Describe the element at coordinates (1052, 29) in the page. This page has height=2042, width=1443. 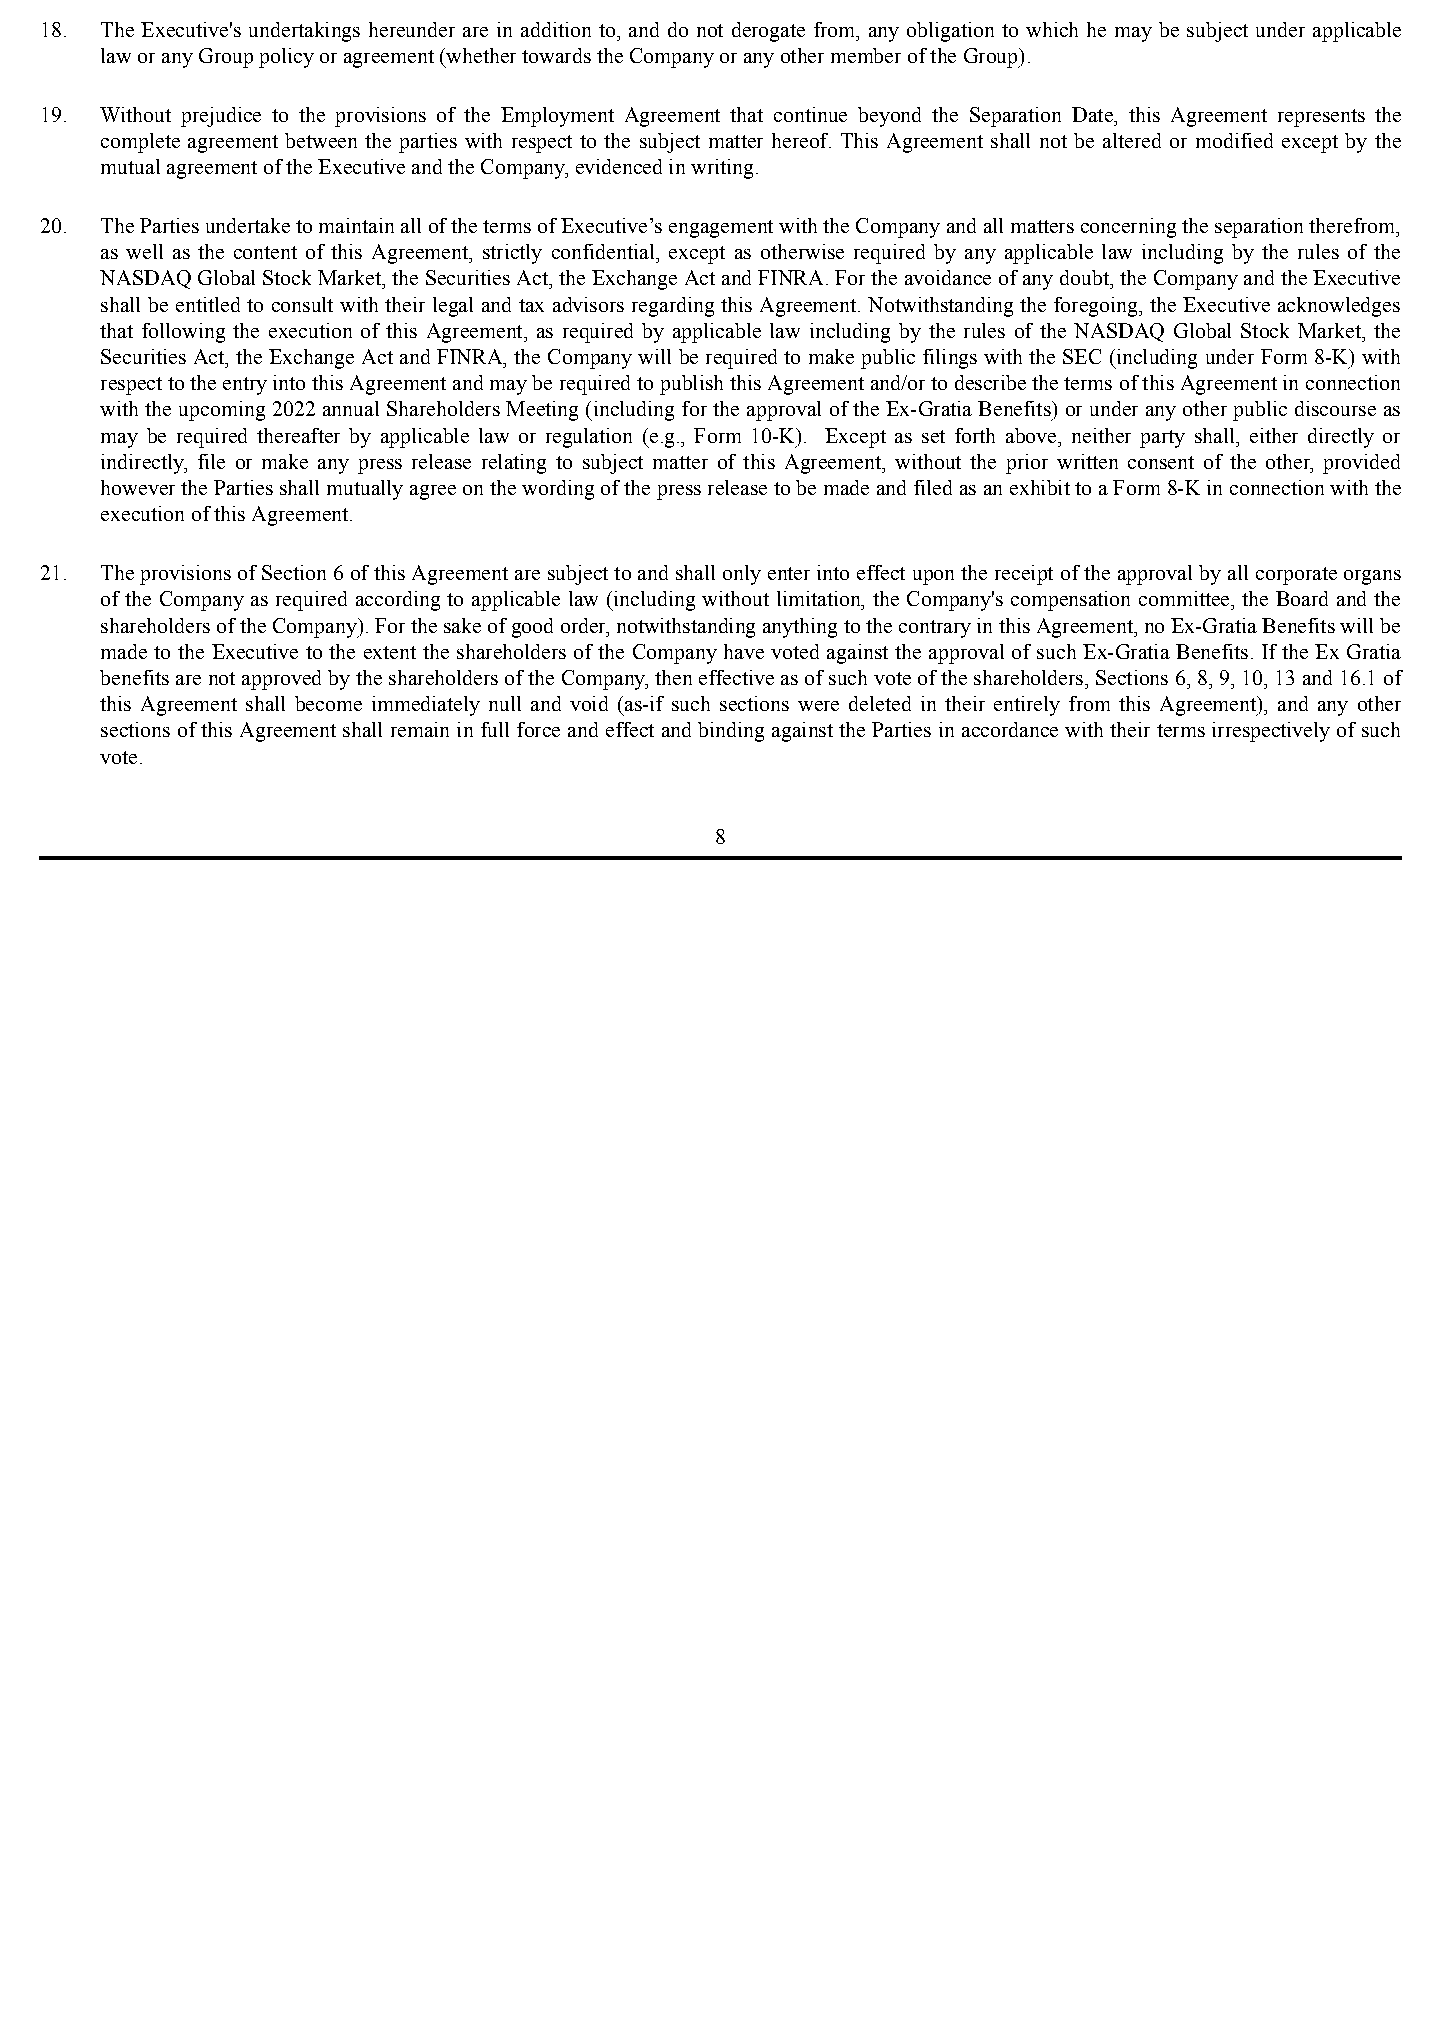
I see `which` at that location.
